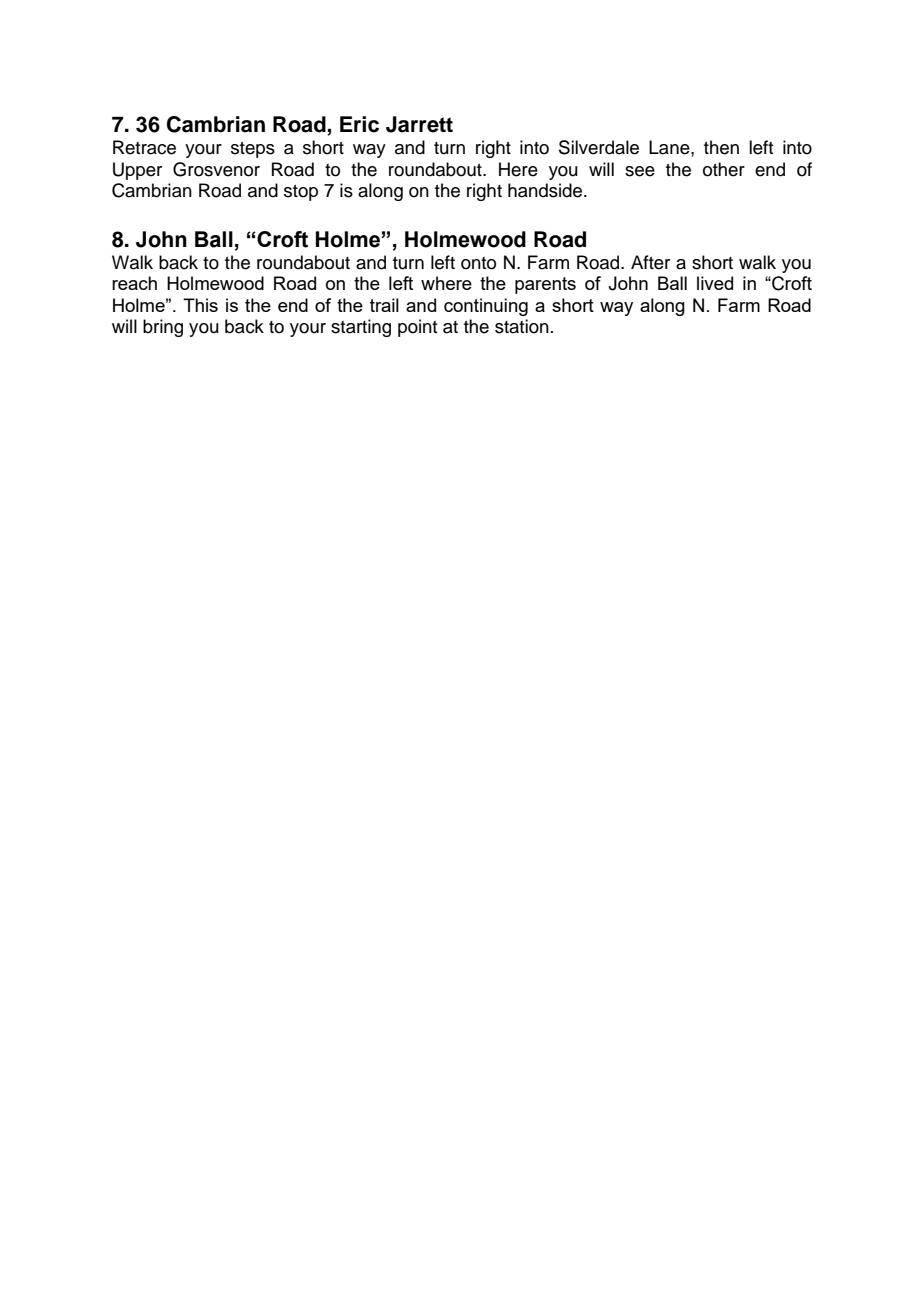 The width and height of the image is (924, 1308). Describe the element at coordinates (137, 171) in the image. I see `Upper` at that location.
